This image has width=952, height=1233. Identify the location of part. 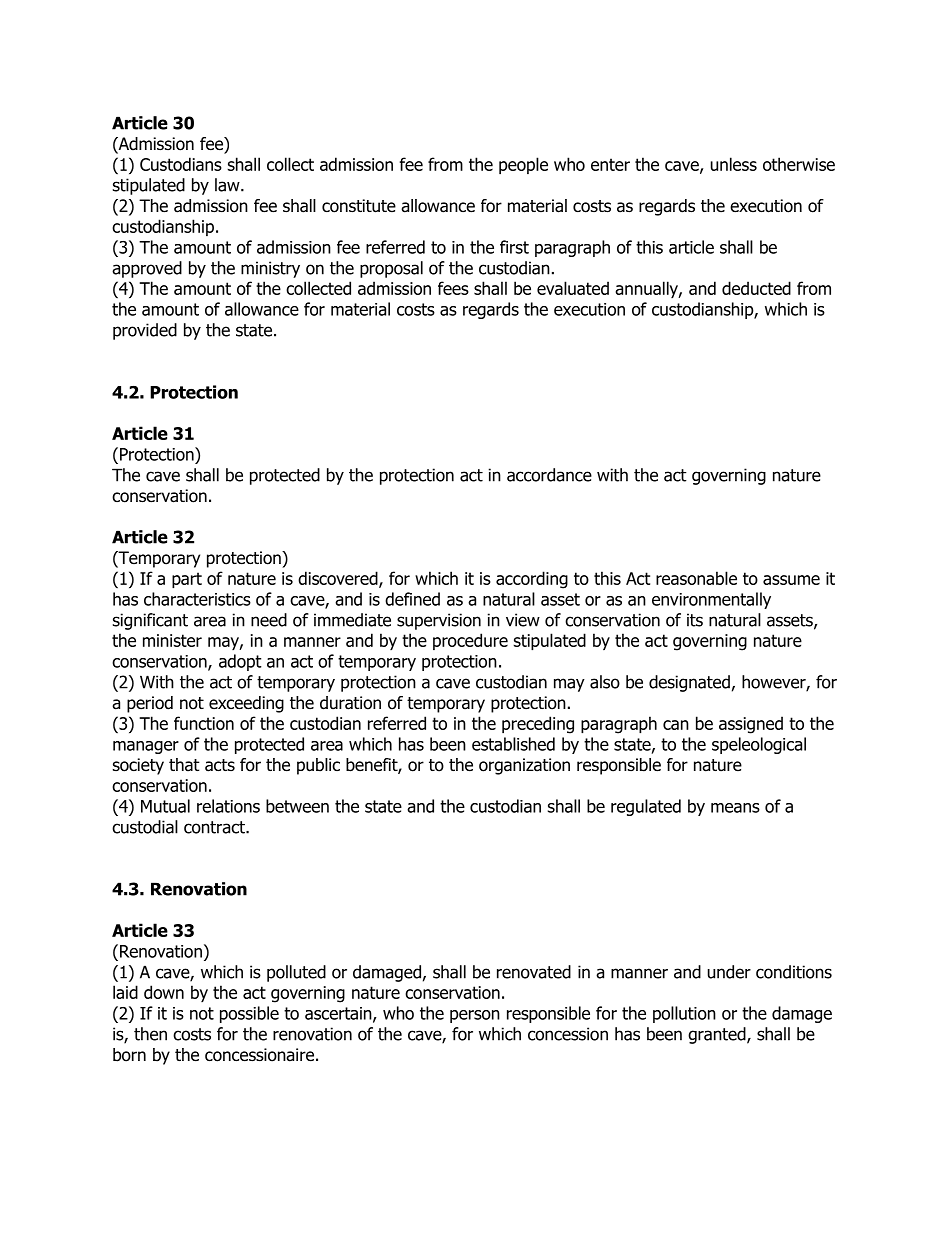
(187, 580).
